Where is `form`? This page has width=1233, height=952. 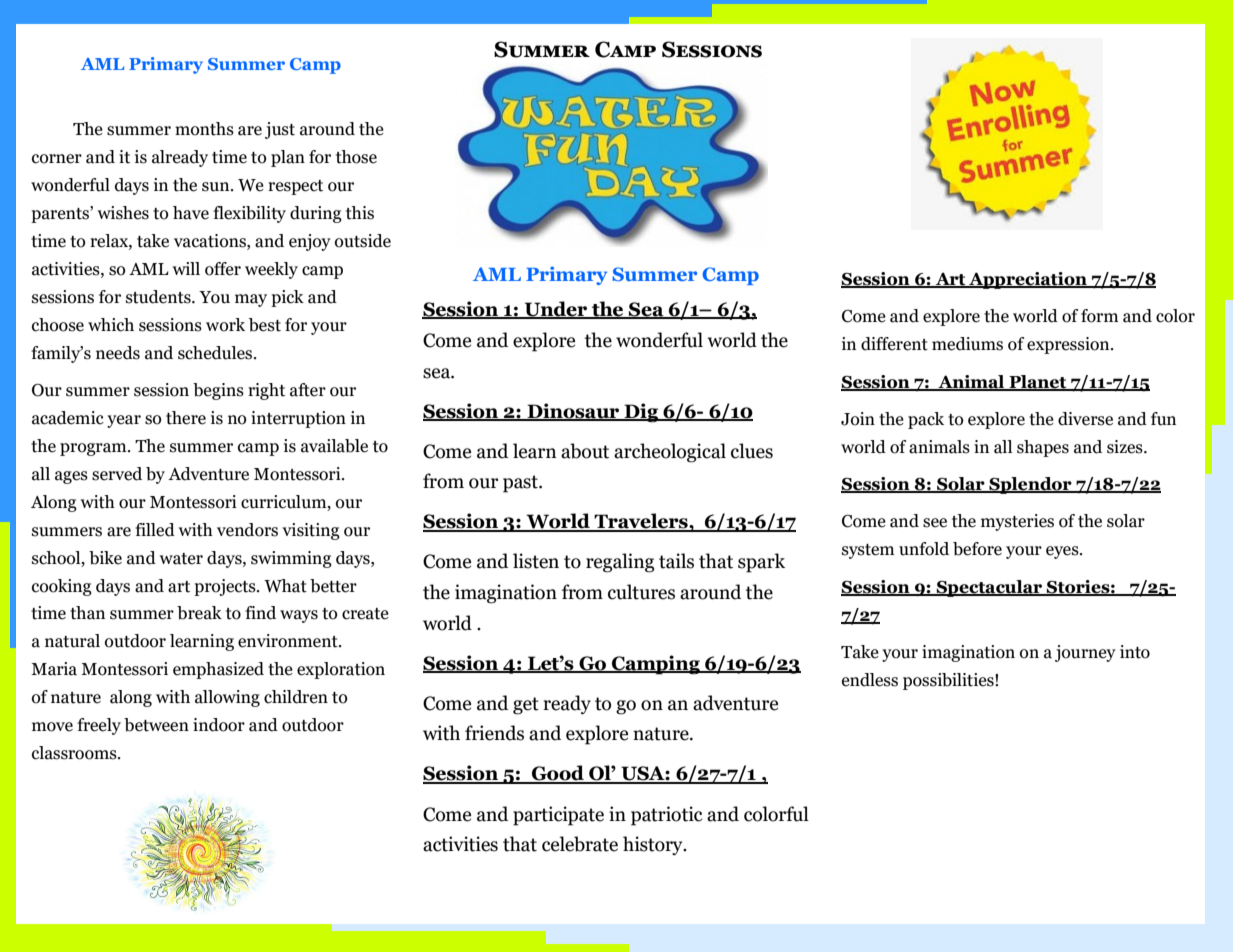
form is located at coordinates (1100, 316).
